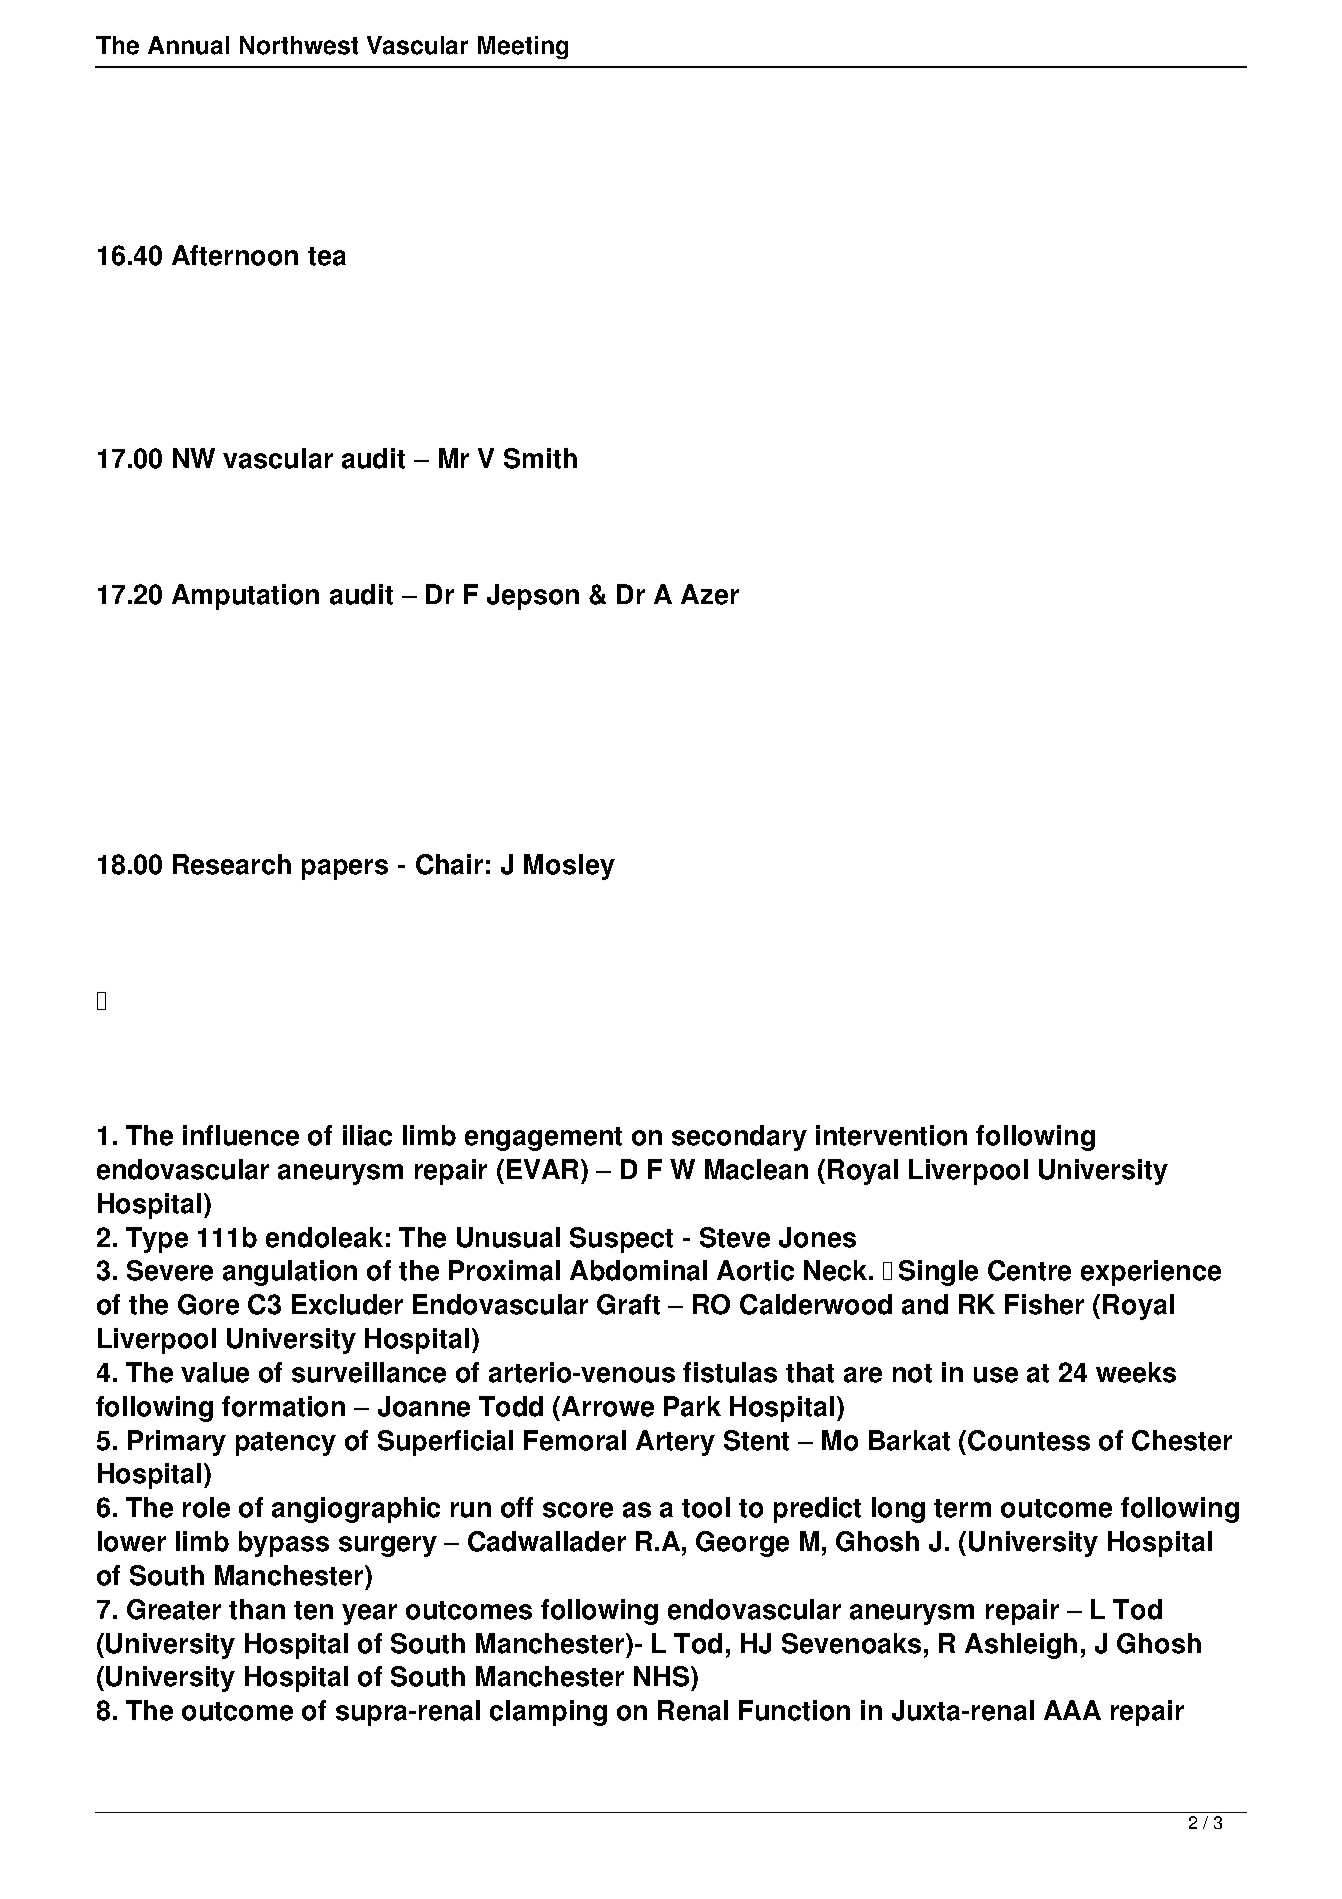  I want to click on Smith, so click(540, 458).
